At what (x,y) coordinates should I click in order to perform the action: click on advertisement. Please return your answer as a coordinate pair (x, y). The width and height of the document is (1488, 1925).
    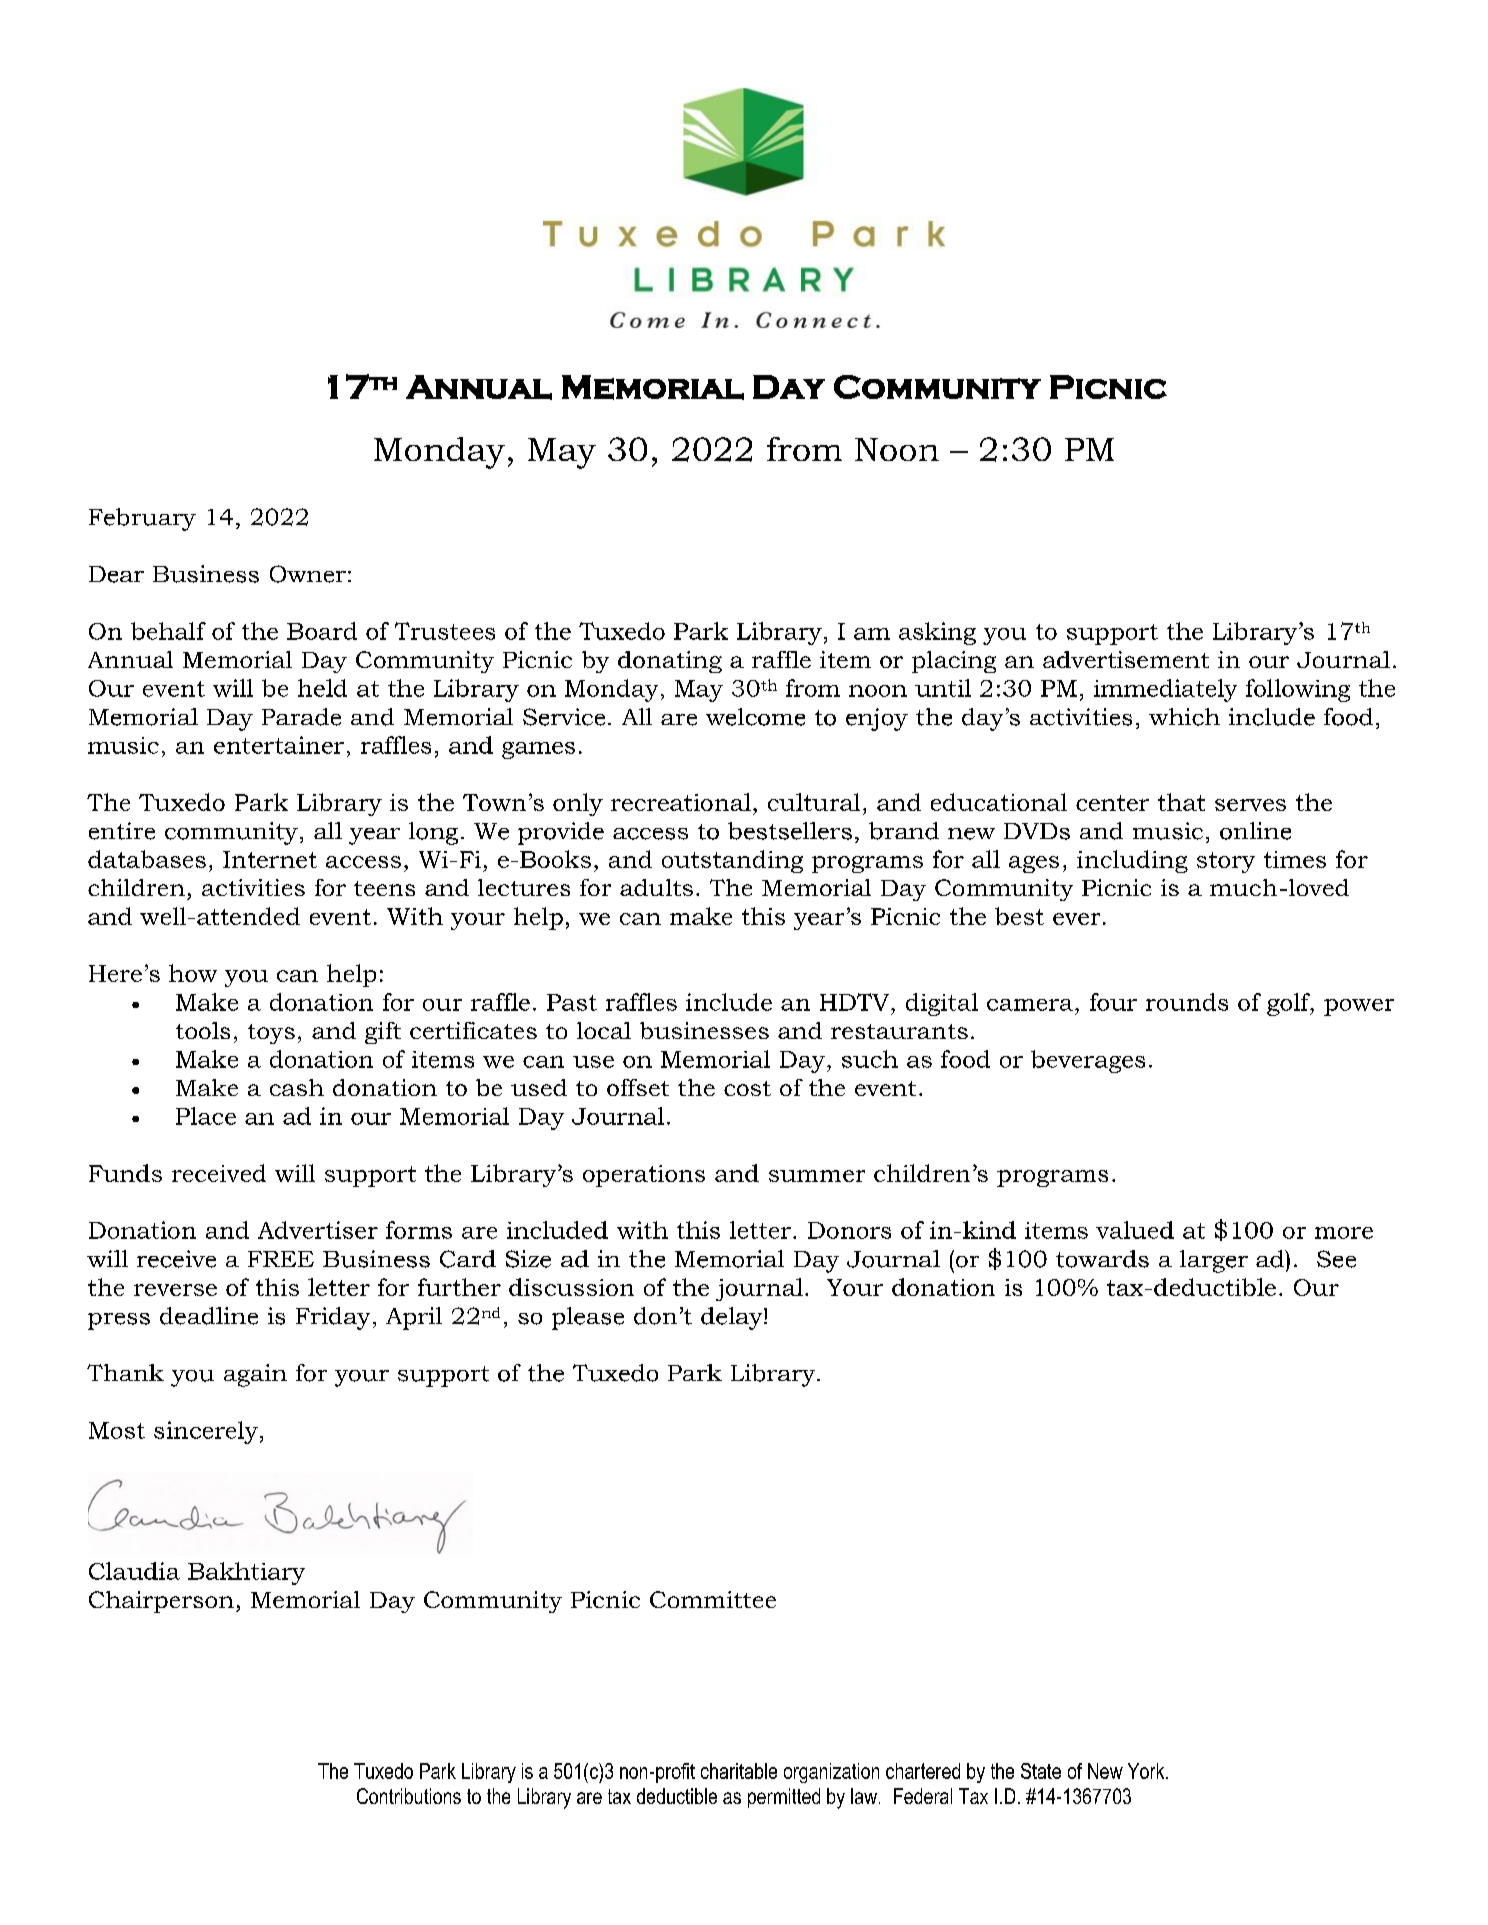
    Looking at the image, I should click on (1126, 659).
